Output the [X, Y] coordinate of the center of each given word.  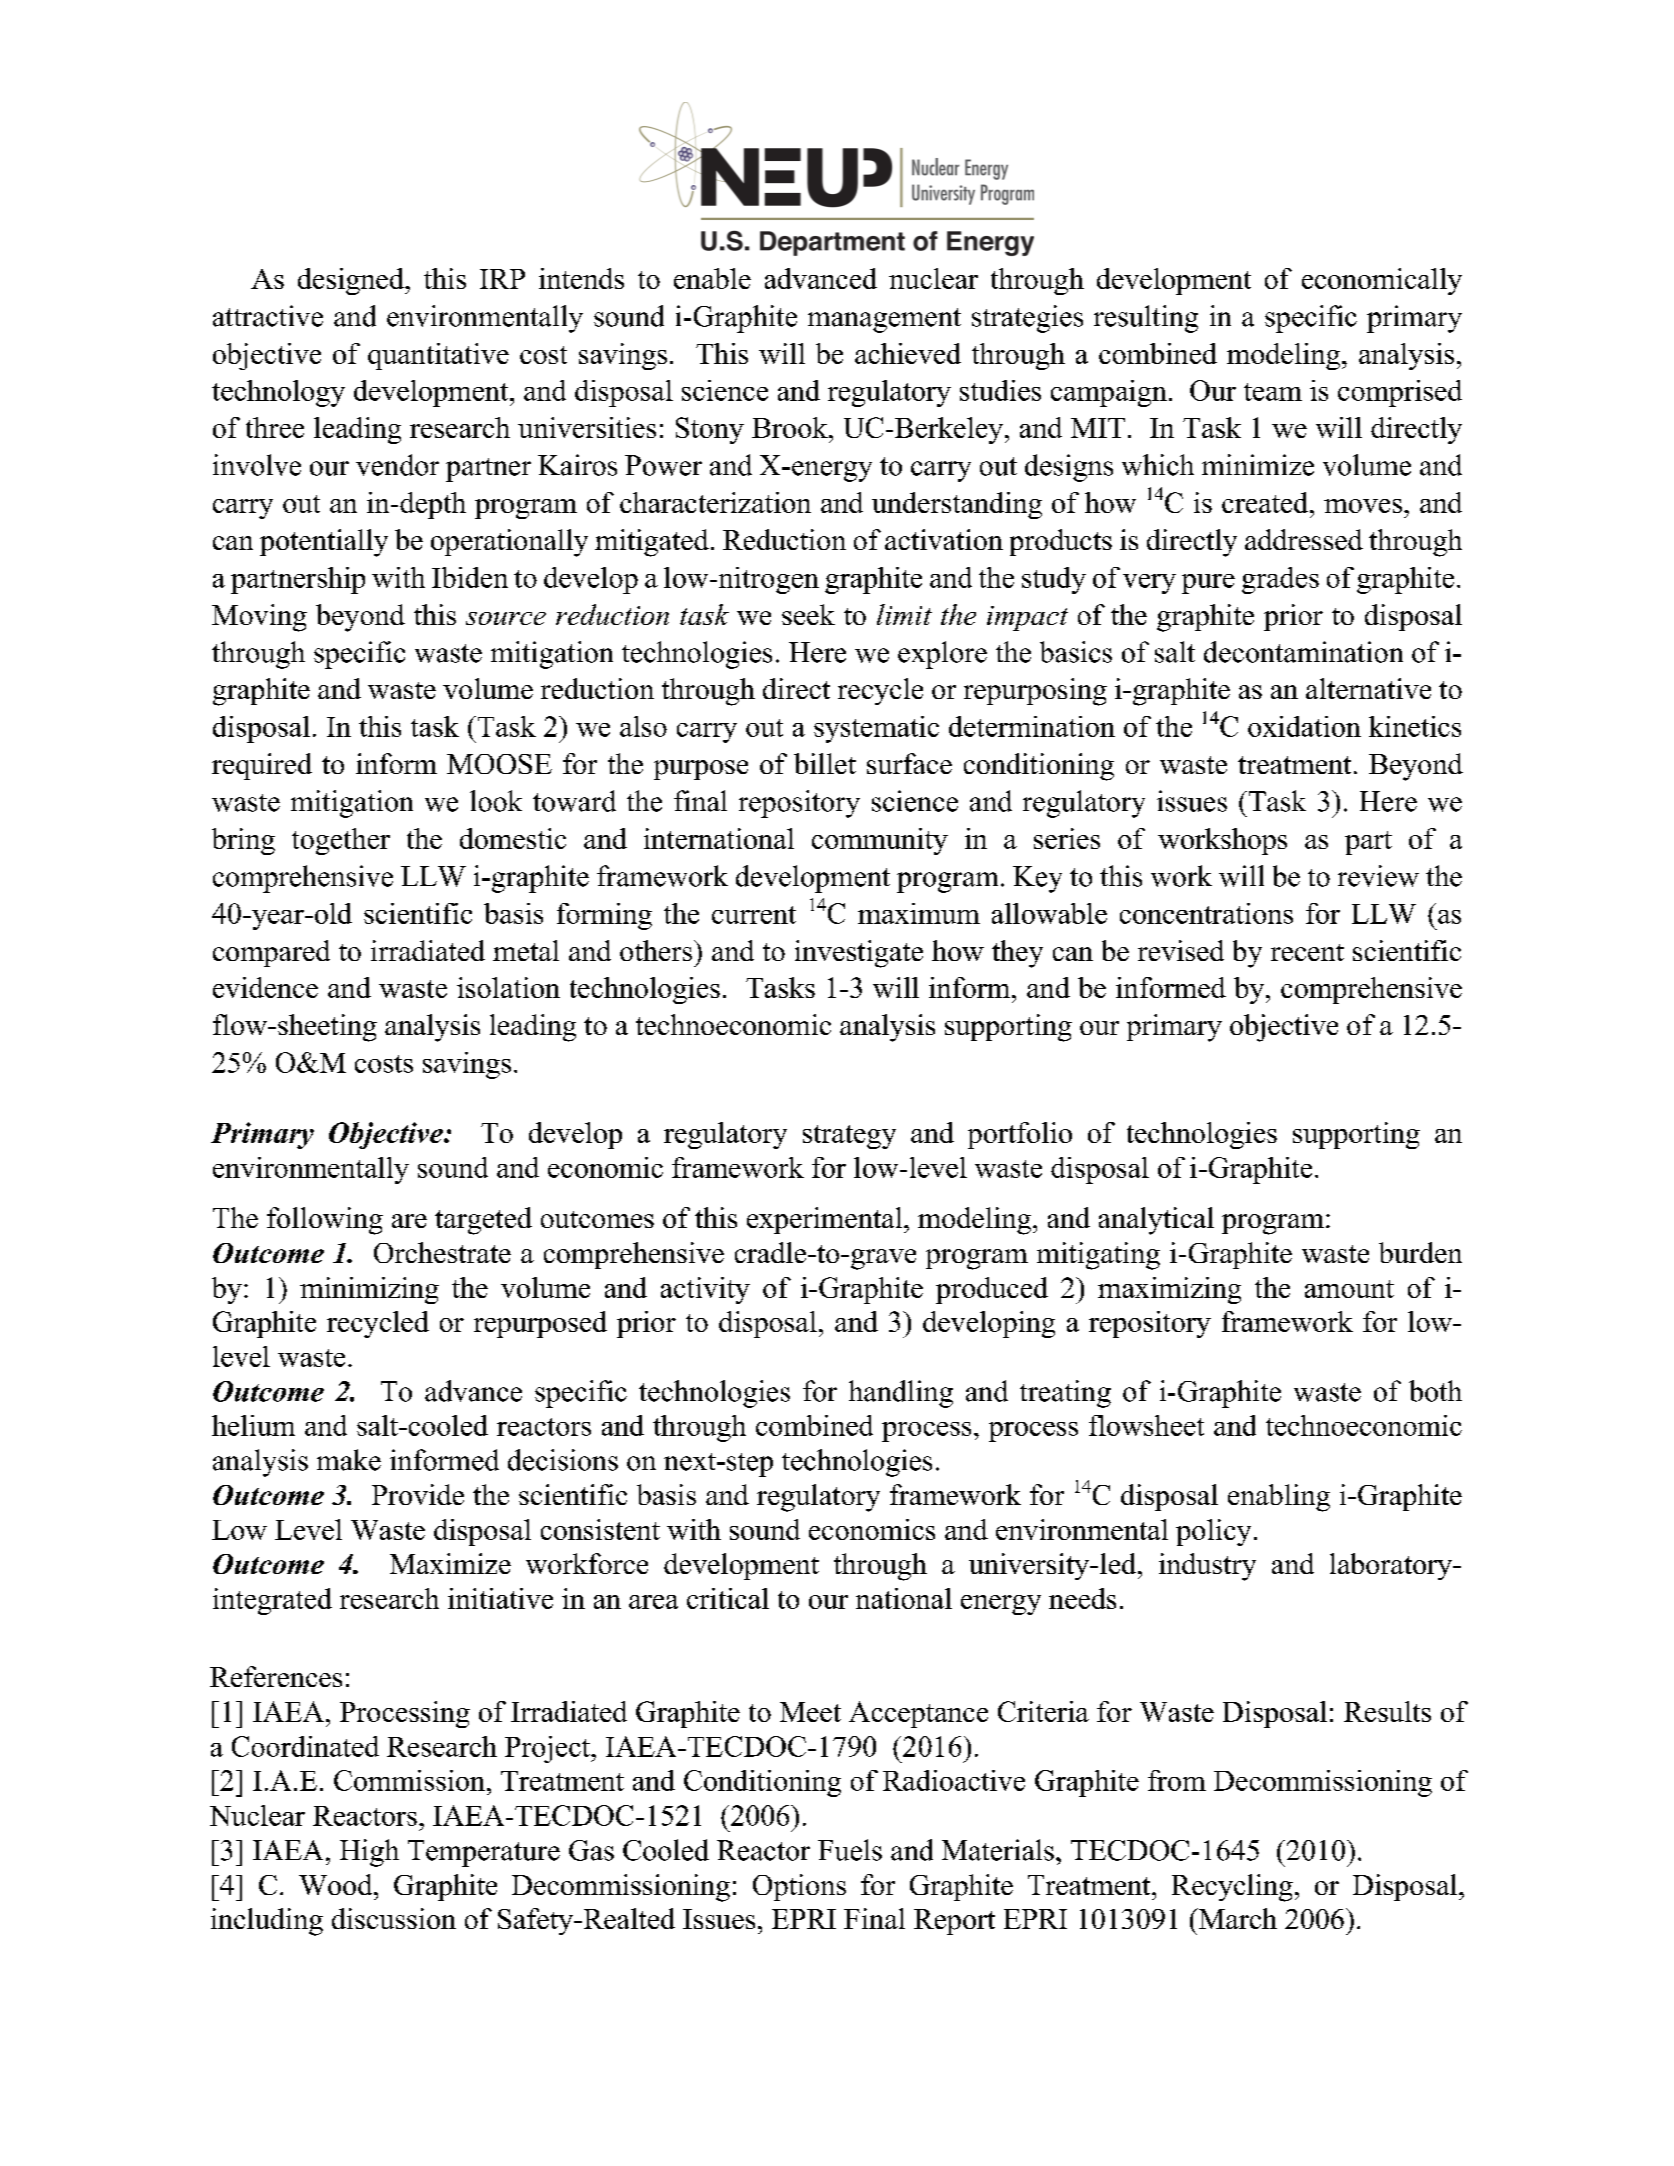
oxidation [1304, 726]
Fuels [850, 1850]
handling [901, 1394]
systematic [876, 729]
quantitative [438, 356]
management [884, 320]
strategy [849, 1137]
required [262, 766]
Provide [418, 1494]
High [369, 1853]
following [325, 1221]
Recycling [1232, 1888]
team [1273, 392]
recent [1307, 952]
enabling [1279, 1498]
